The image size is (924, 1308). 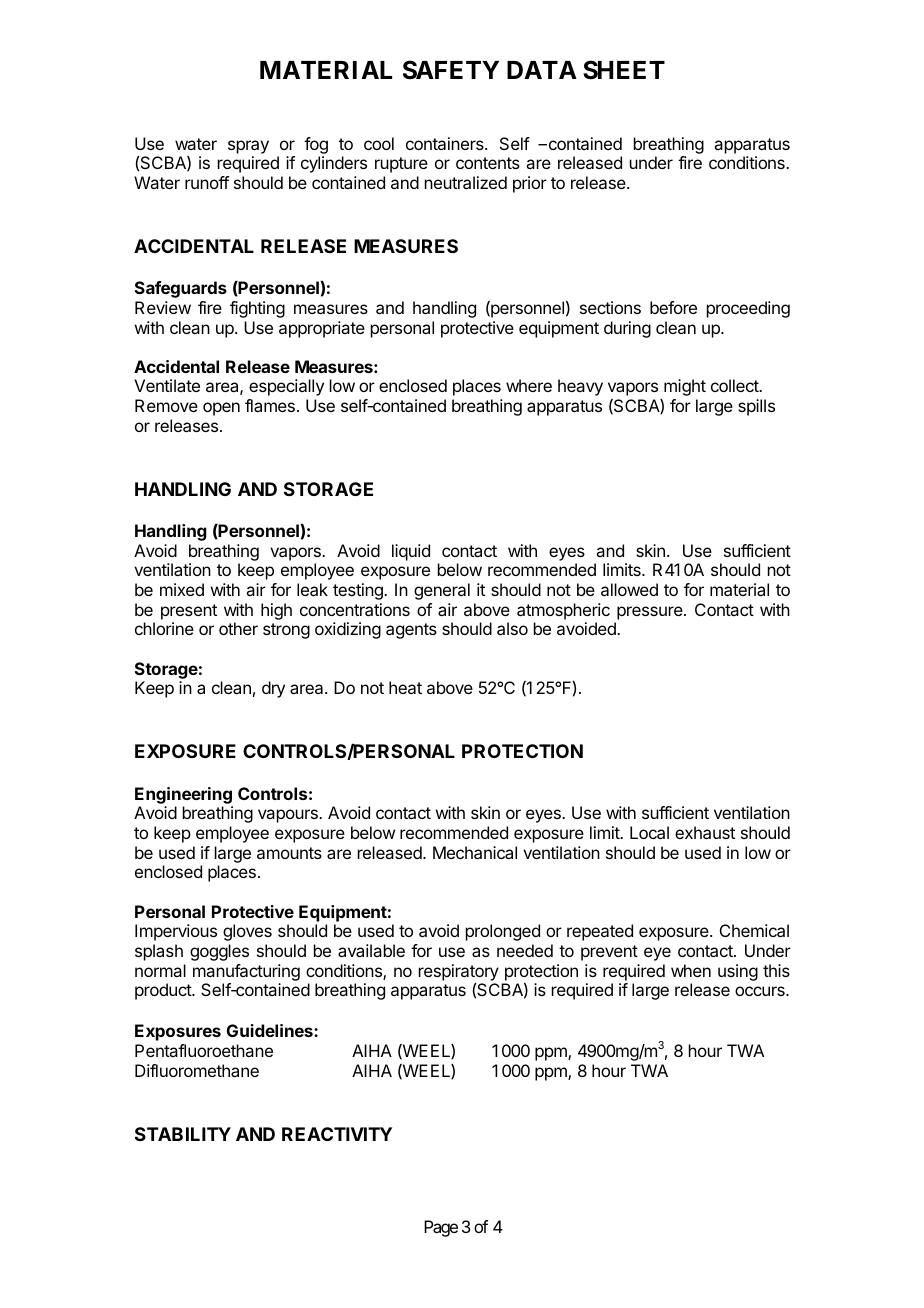 I want to click on SHEET, so click(x=624, y=70).
